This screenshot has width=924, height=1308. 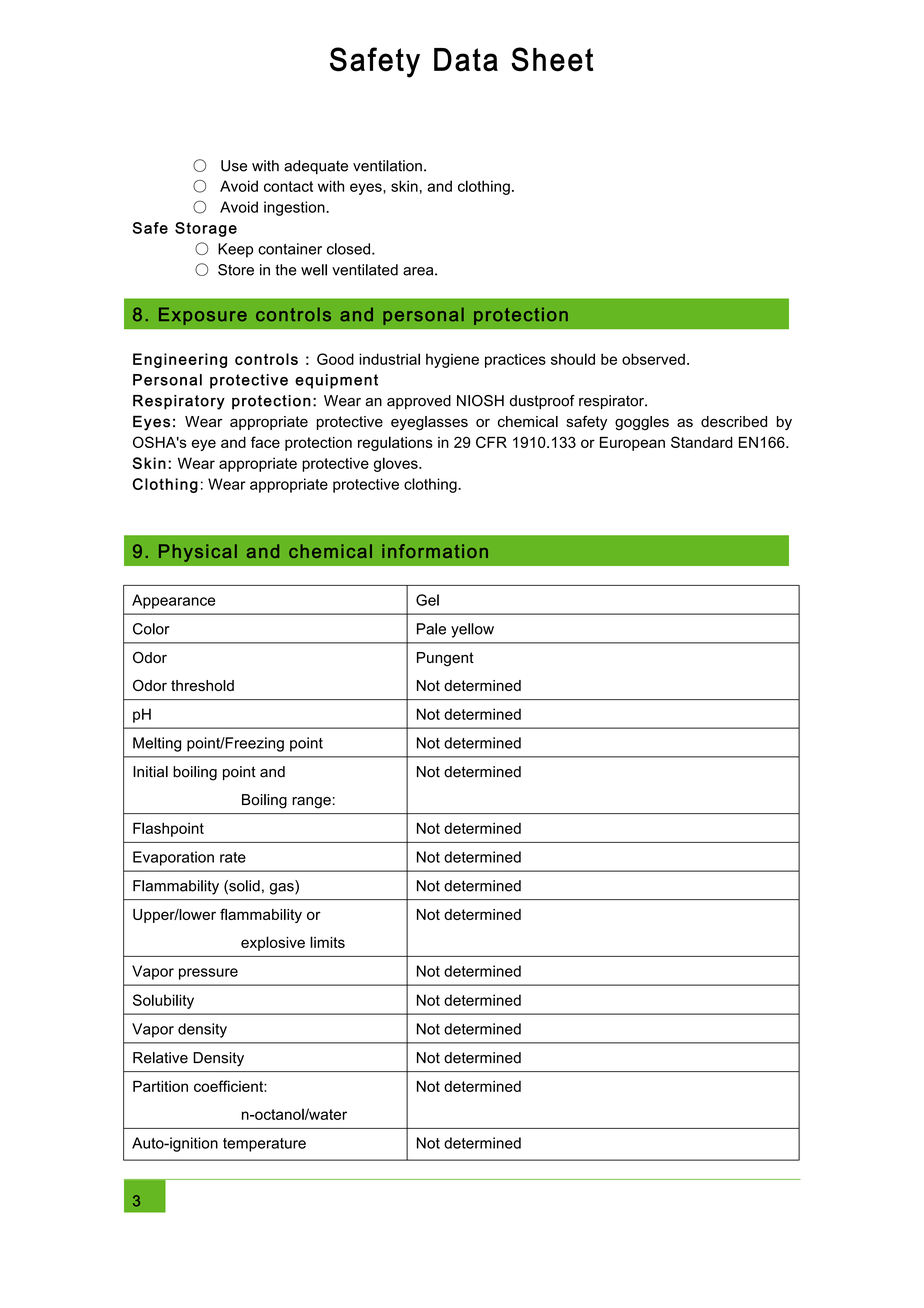 I want to click on eyeglasses, so click(x=429, y=423).
